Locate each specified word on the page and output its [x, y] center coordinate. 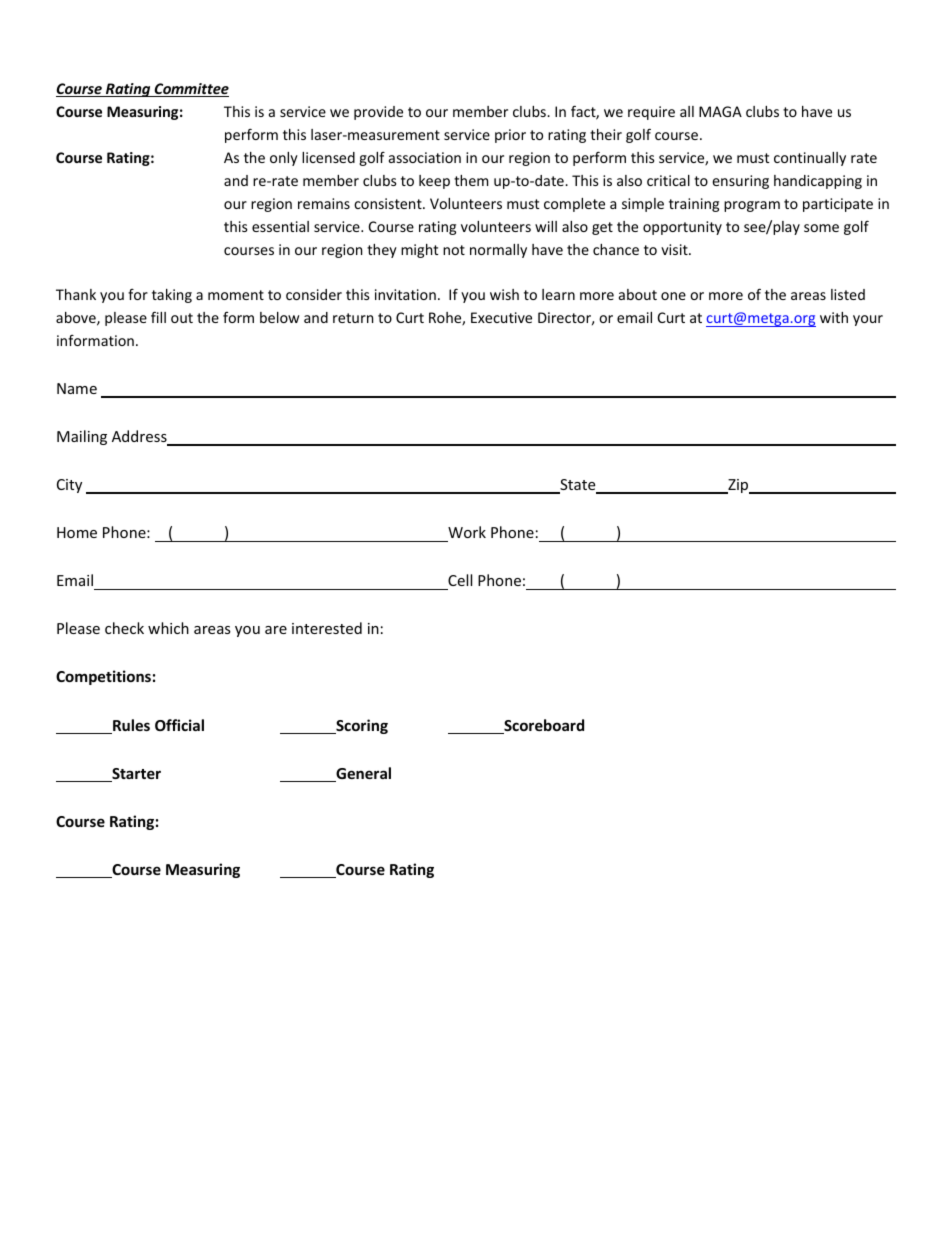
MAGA [720, 111]
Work [467, 532]
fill [158, 317]
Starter [135, 775]
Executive [501, 317]
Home [77, 532]
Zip [738, 486]
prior [510, 136]
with [834, 317]
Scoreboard [543, 726]
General [362, 774]
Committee [190, 90]
